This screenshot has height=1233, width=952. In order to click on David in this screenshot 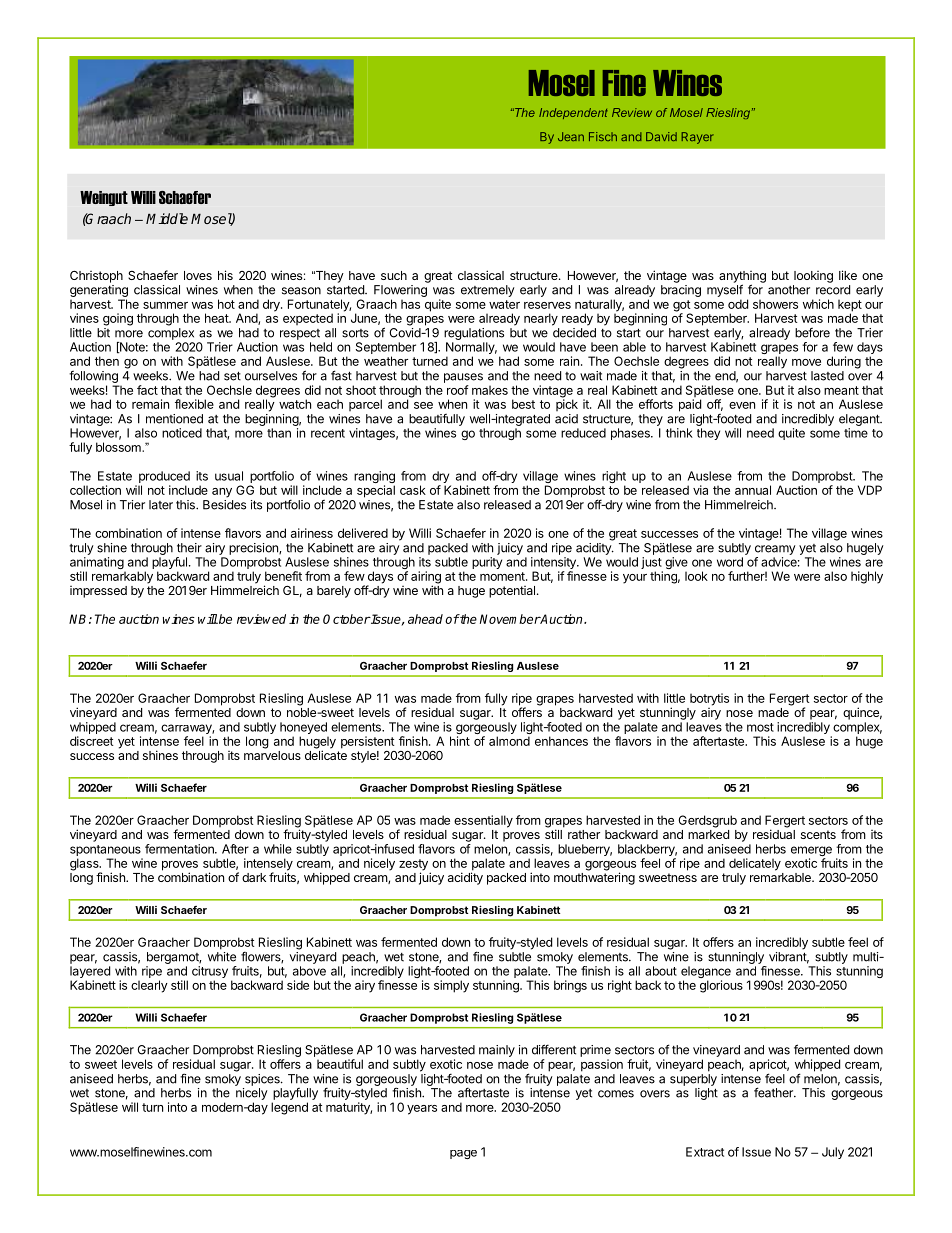, I will do `click(661, 136)`.
